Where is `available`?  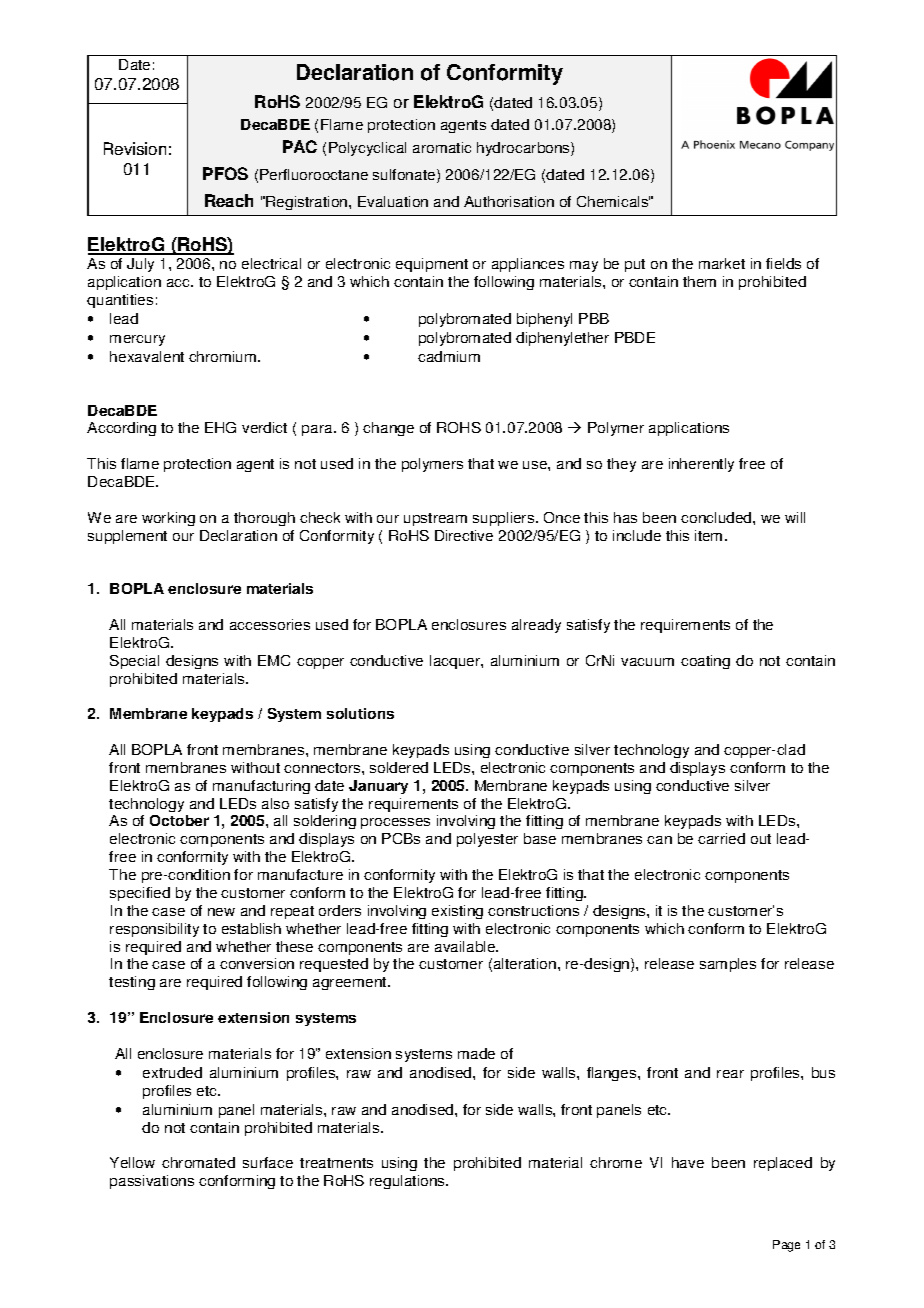 available is located at coordinates (466, 946).
